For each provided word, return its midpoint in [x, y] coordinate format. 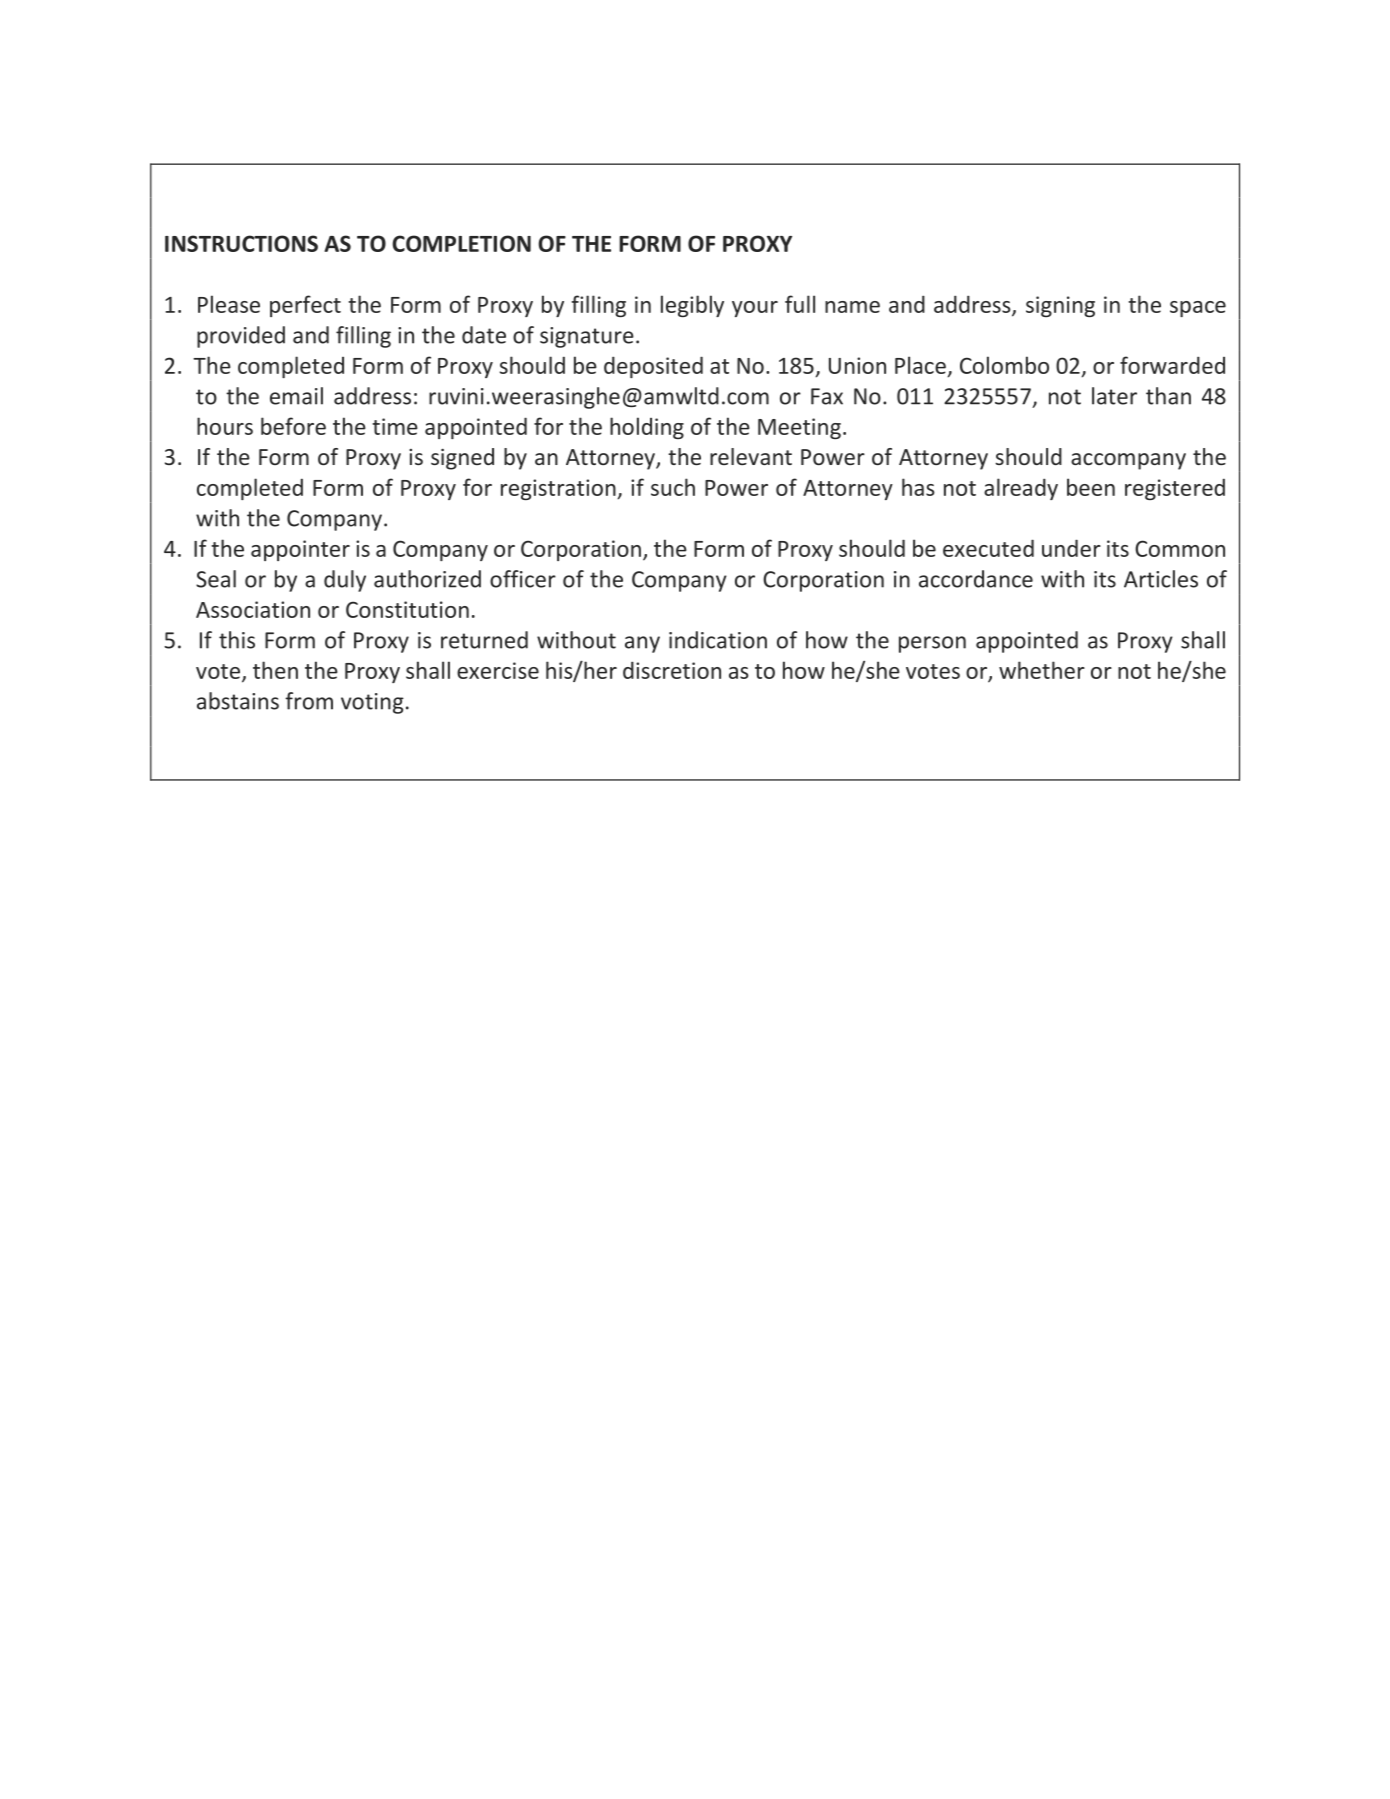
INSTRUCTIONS [241, 243]
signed [462, 459]
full [800, 304]
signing [1060, 306]
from [309, 701]
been [1091, 487]
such [673, 487]
